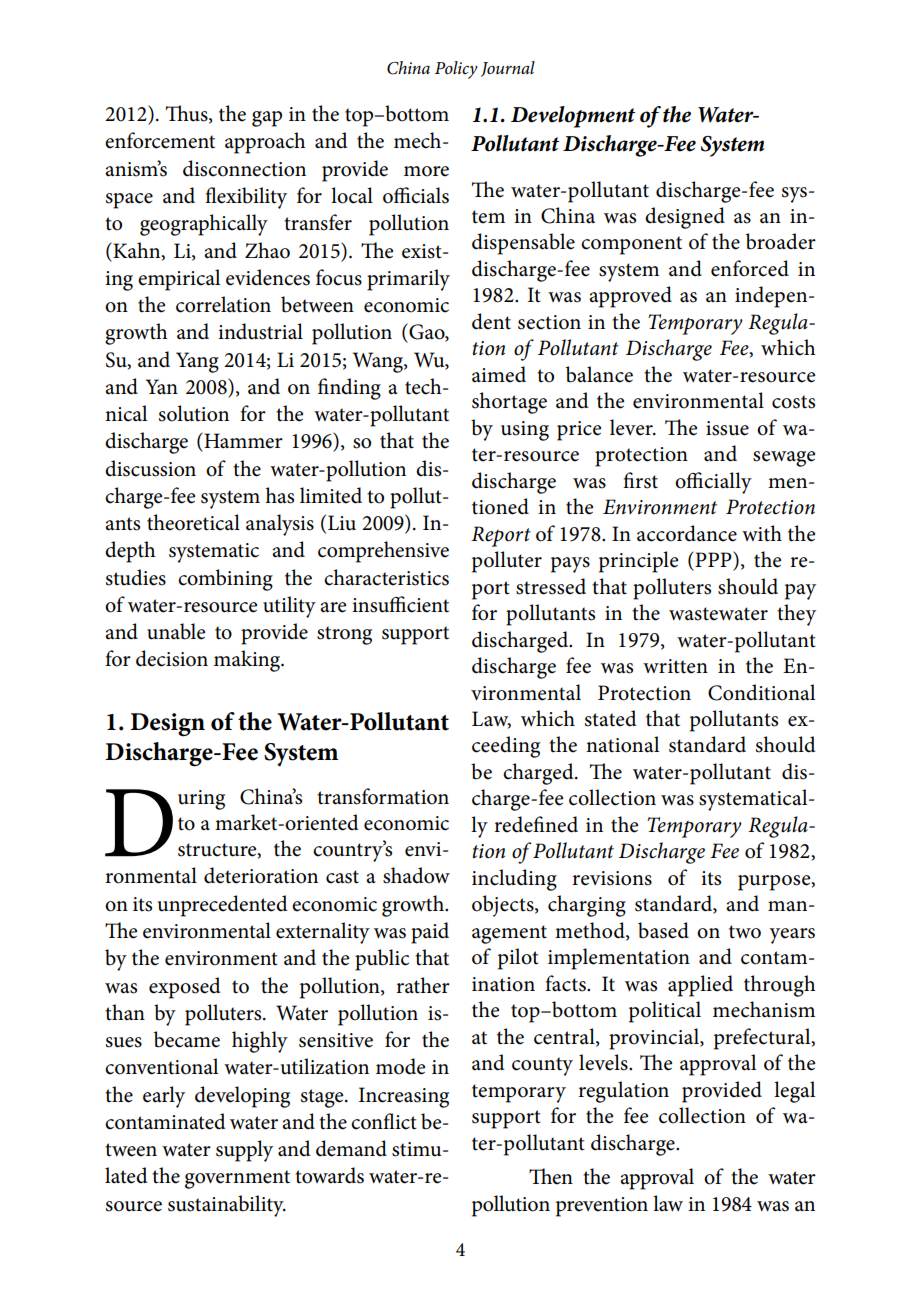  What do you see at coordinates (525, 431) in the image?
I see `using` at bounding box center [525, 431].
